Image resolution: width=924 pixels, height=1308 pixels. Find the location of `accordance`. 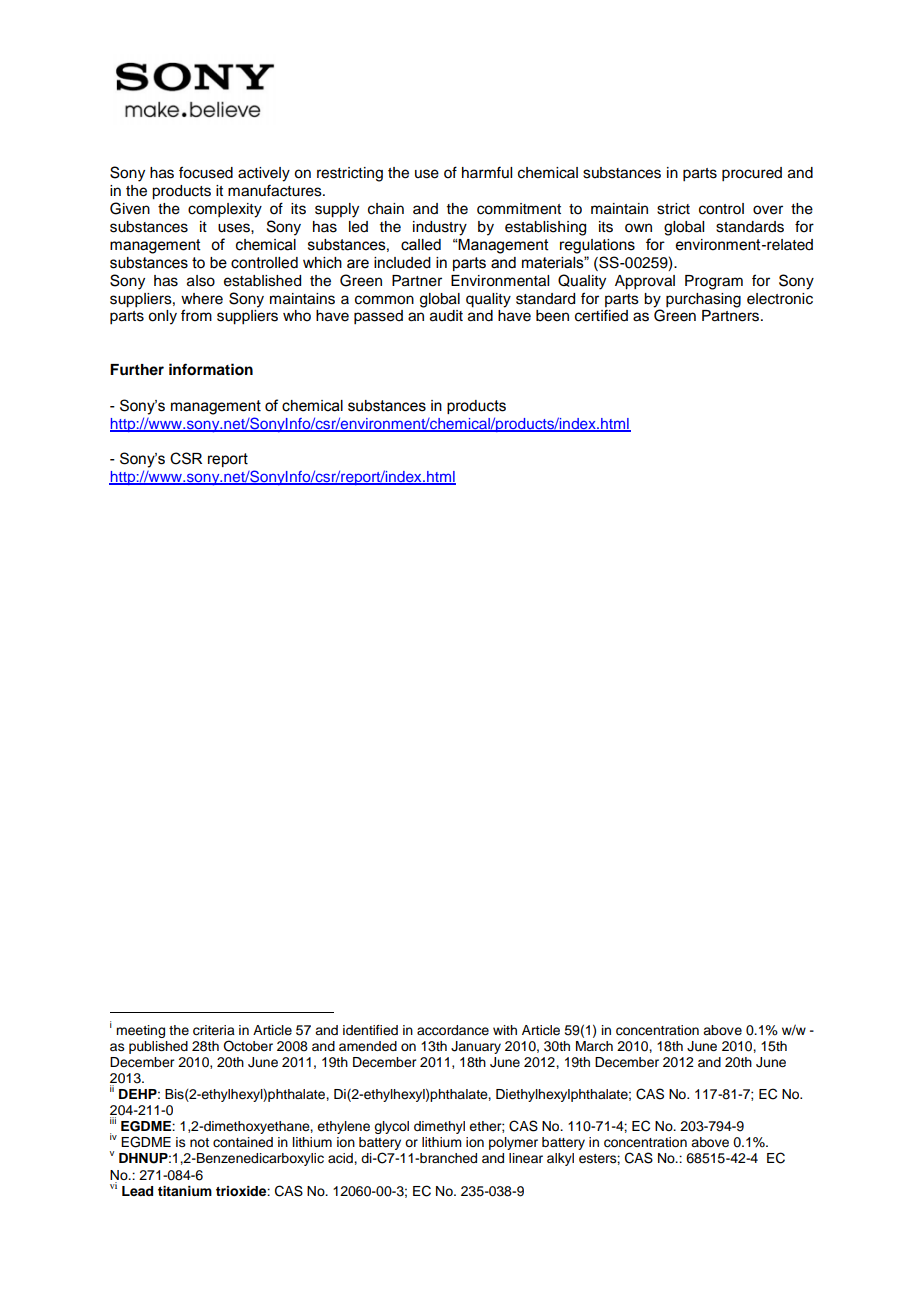

accordance is located at coordinates (453, 1030).
